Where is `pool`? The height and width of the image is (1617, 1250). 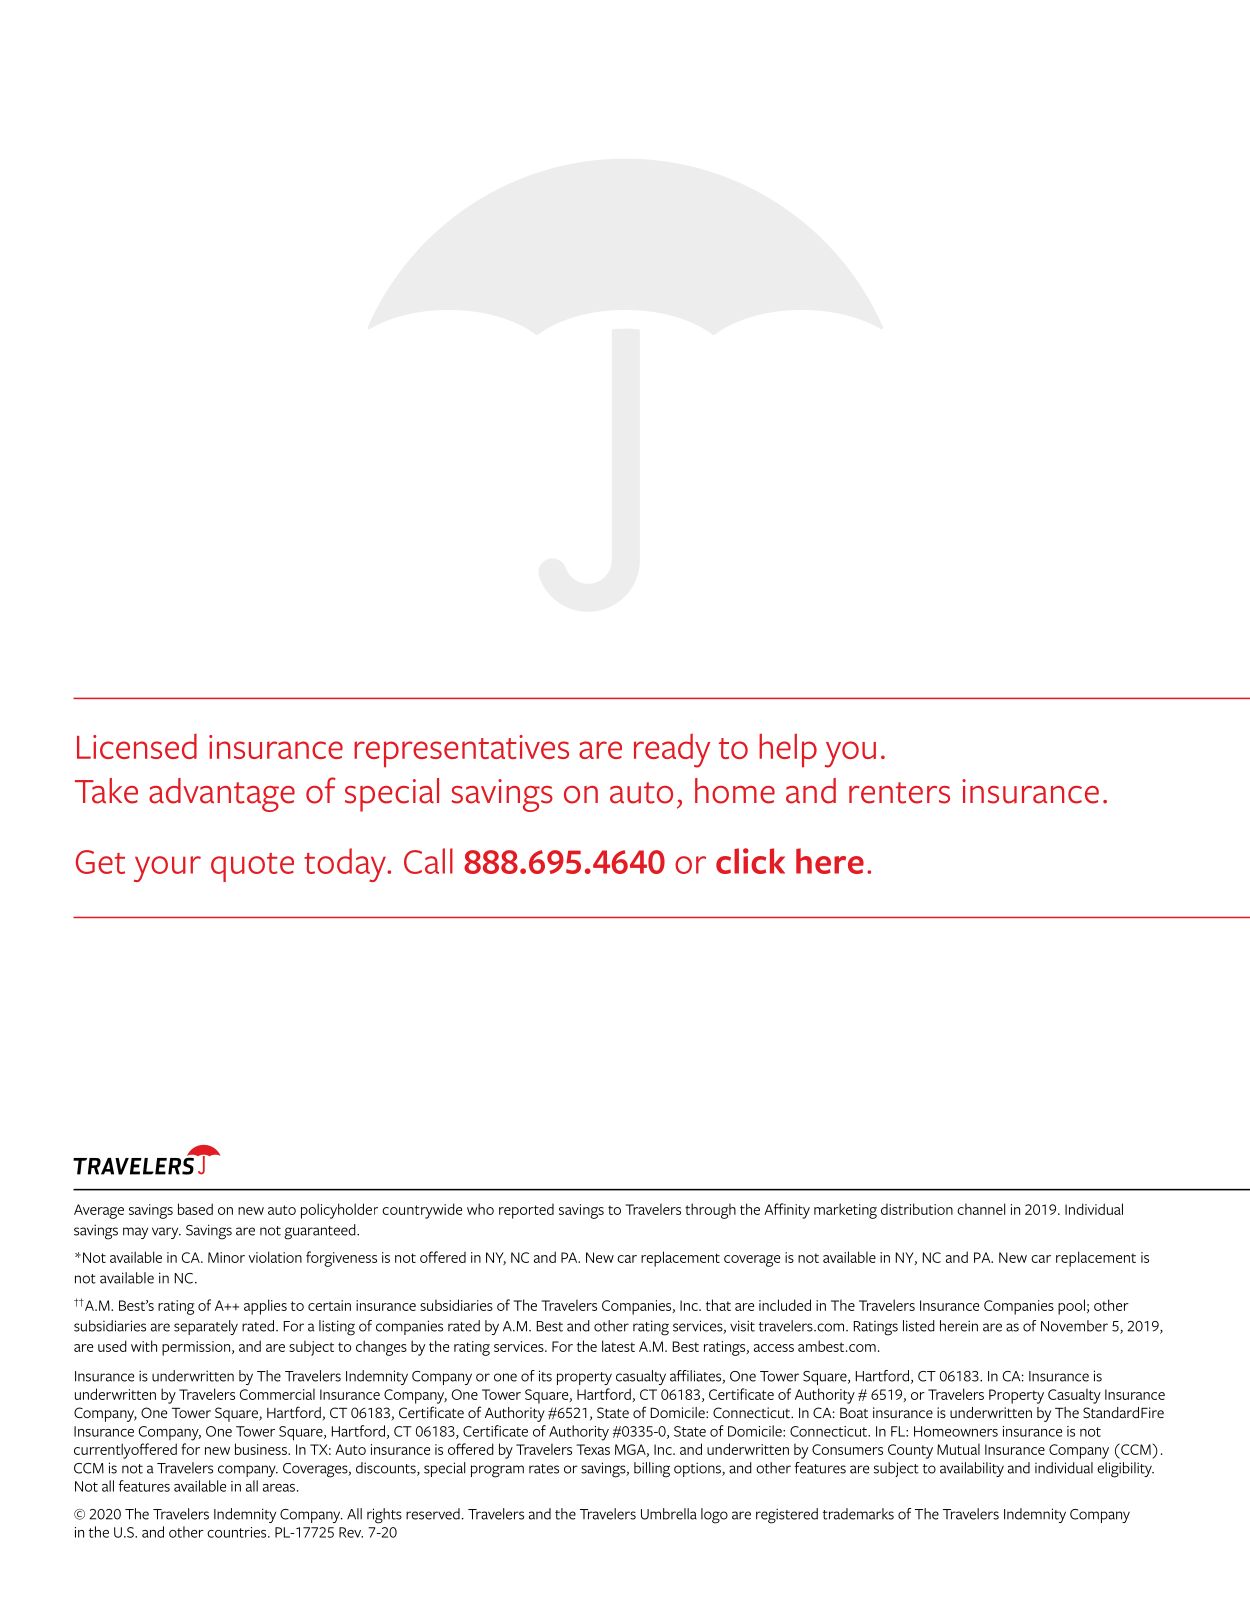
pool is located at coordinates (1071, 1307).
